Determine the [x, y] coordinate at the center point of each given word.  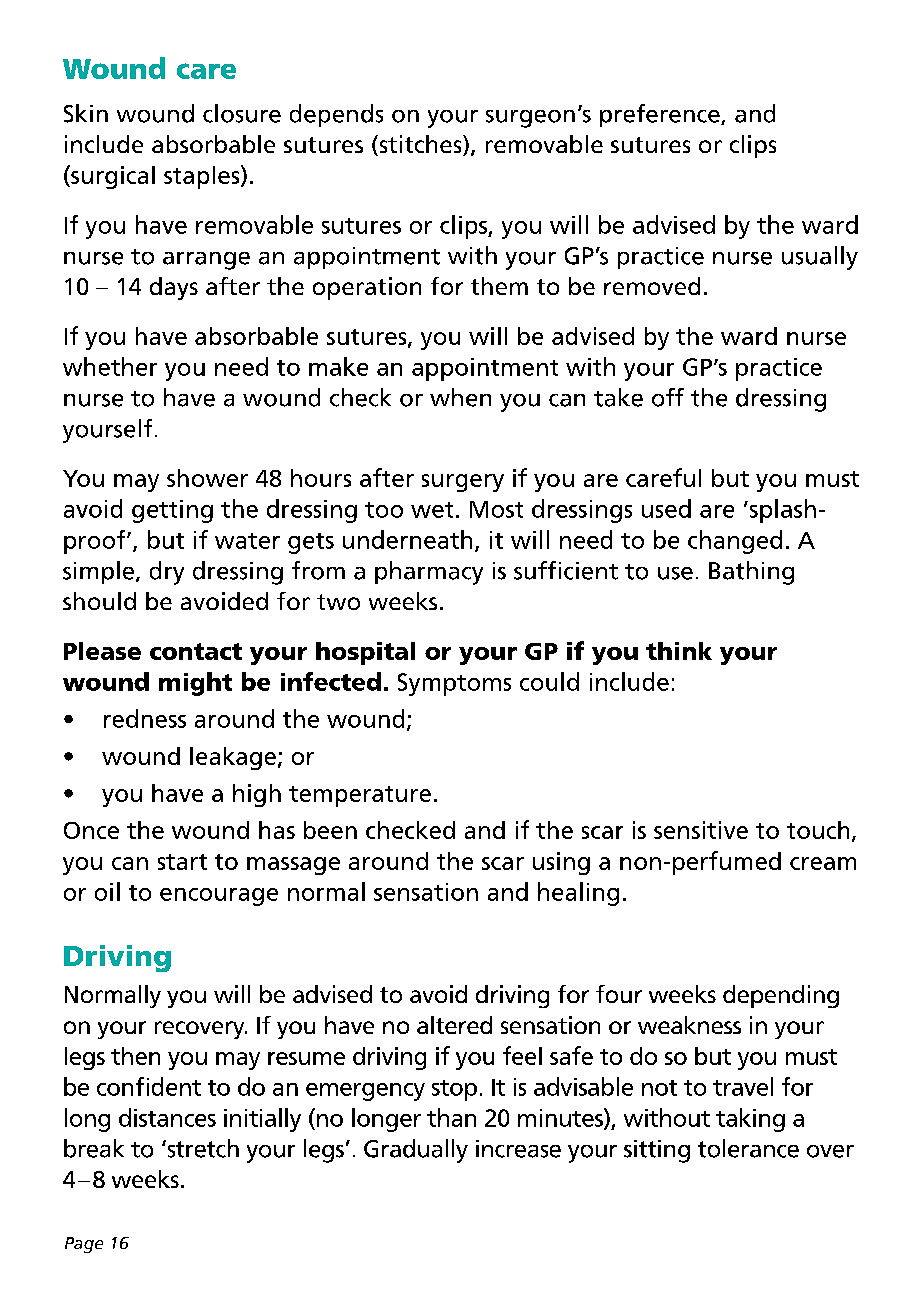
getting [172, 511]
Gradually [416, 1151]
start [182, 862]
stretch [202, 1148]
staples [203, 177]
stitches [420, 145]
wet [432, 510]
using [561, 863]
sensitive [701, 830]
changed [735, 542]
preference [661, 115]
